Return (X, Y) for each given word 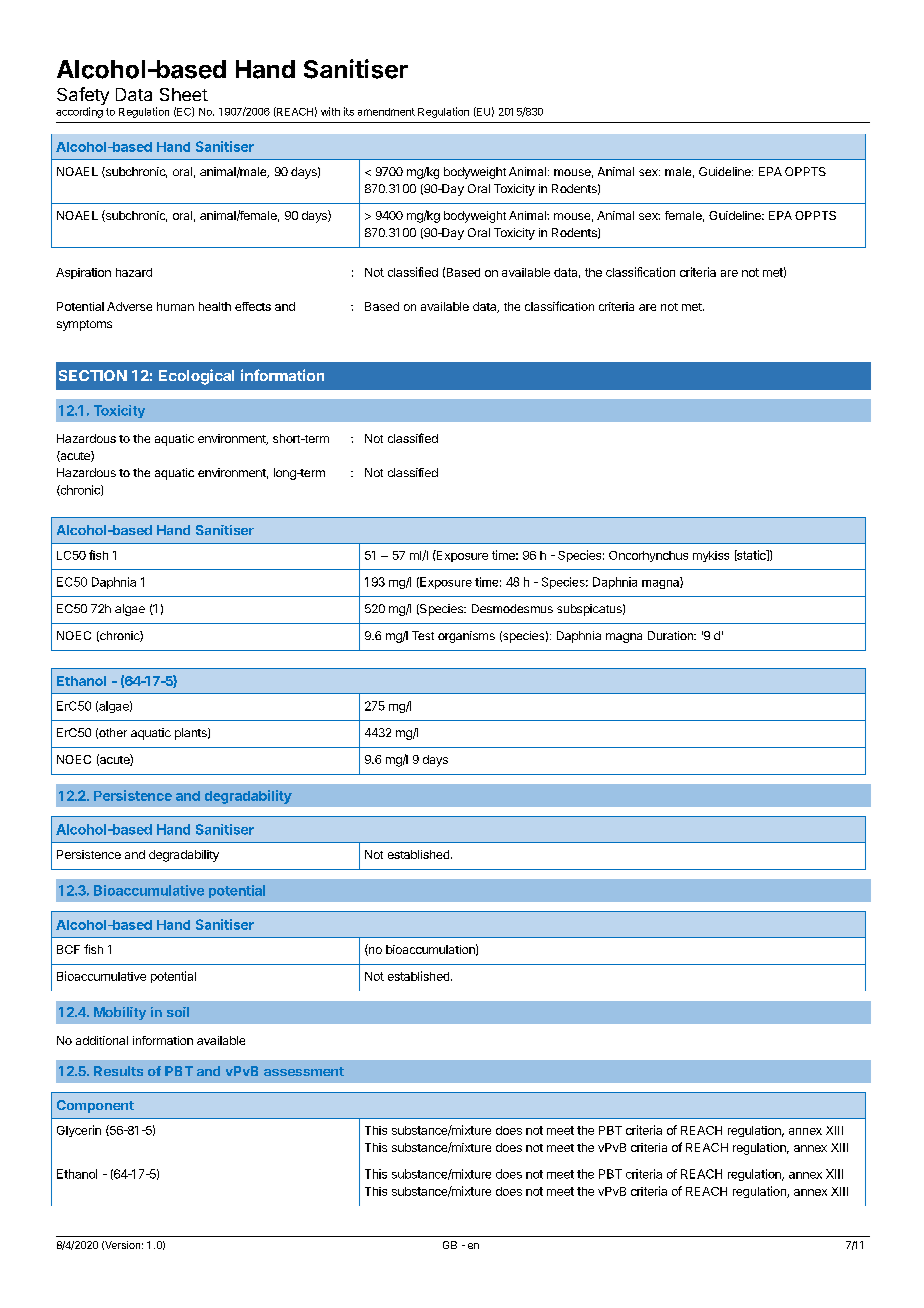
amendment (386, 112)
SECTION (93, 375)
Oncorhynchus (648, 556)
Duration (671, 635)
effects (253, 306)
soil (178, 1012)
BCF (68, 949)
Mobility (120, 1013)
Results (118, 1071)
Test (423, 635)
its (349, 111)
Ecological (196, 377)
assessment (304, 1071)
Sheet (184, 94)
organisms (466, 637)
